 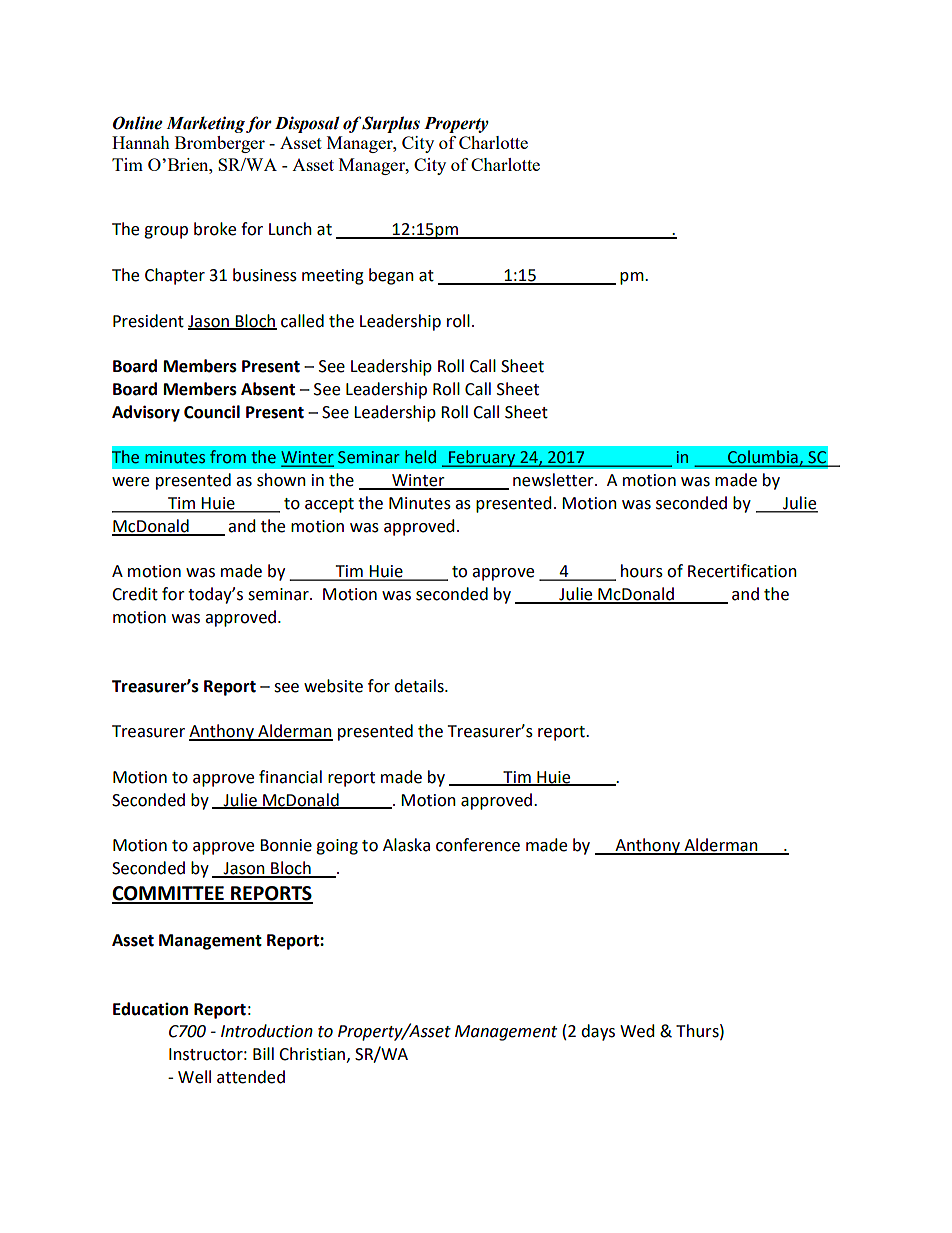 I want to click on hours, so click(x=642, y=571).
